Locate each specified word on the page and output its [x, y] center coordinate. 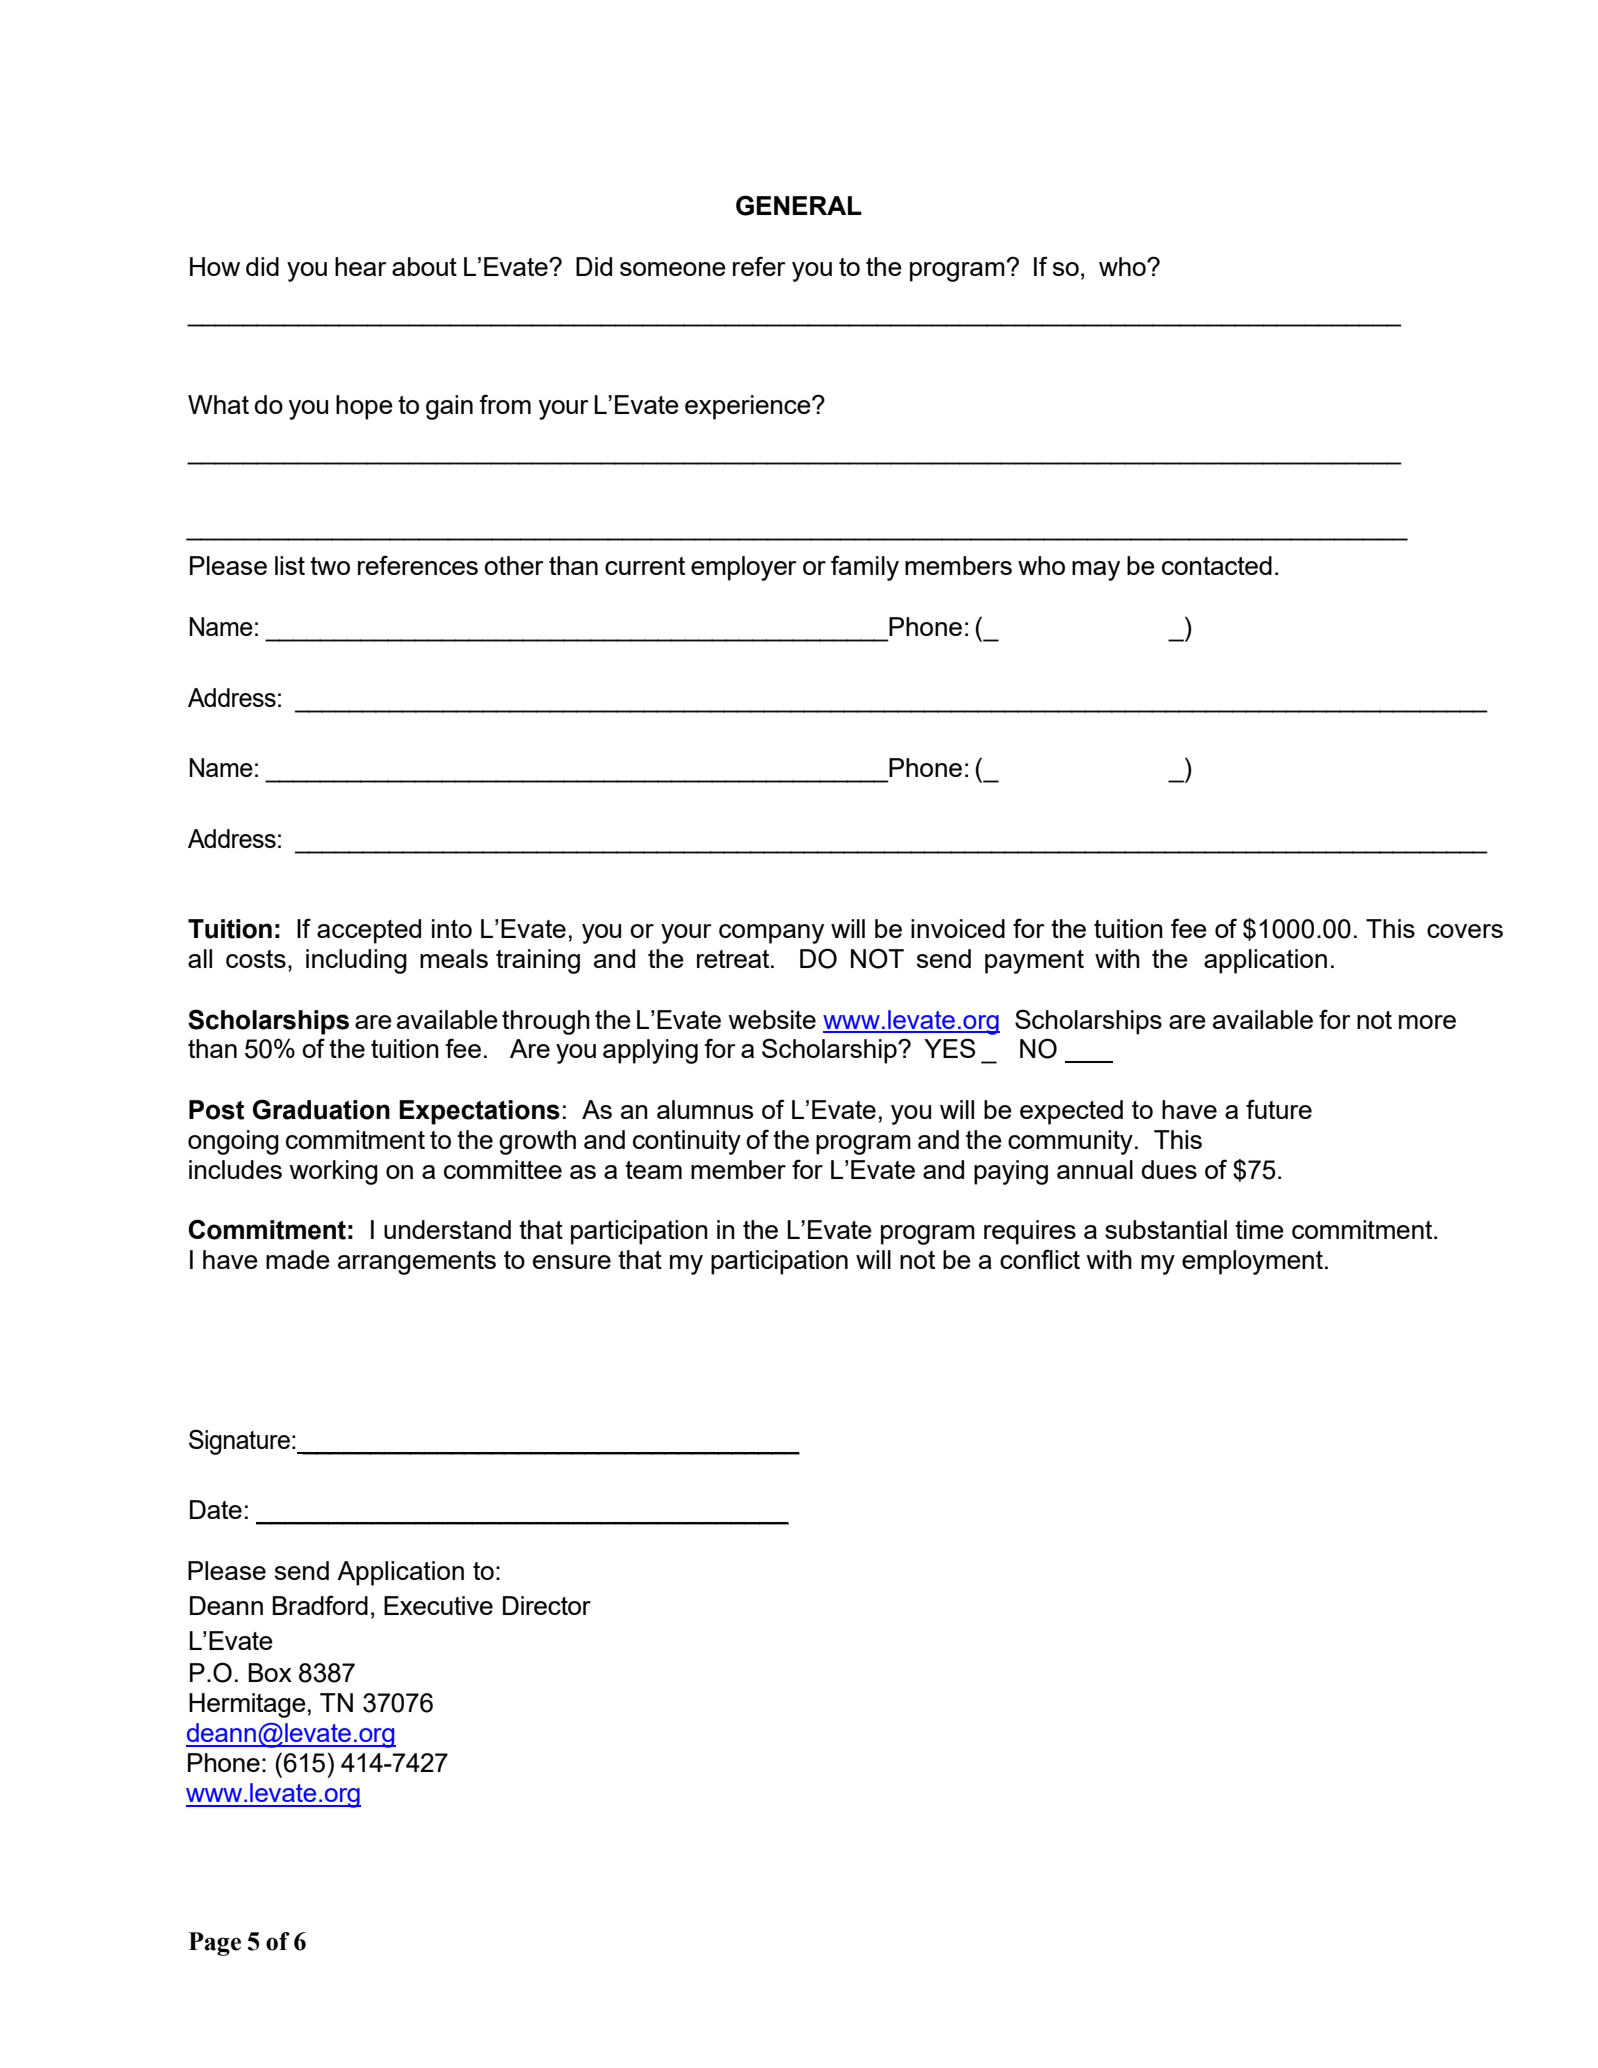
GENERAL [799, 205]
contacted [1217, 565]
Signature [239, 1442]
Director [547, 1605]
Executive [438, 1605]
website [772, 1019]
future [1279, 1109]
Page [215, 1944]
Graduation [321, 1109]
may [1096, 571]
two [330, 566]
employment [1252, 1262]
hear [361, 266]
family [865, 568]
